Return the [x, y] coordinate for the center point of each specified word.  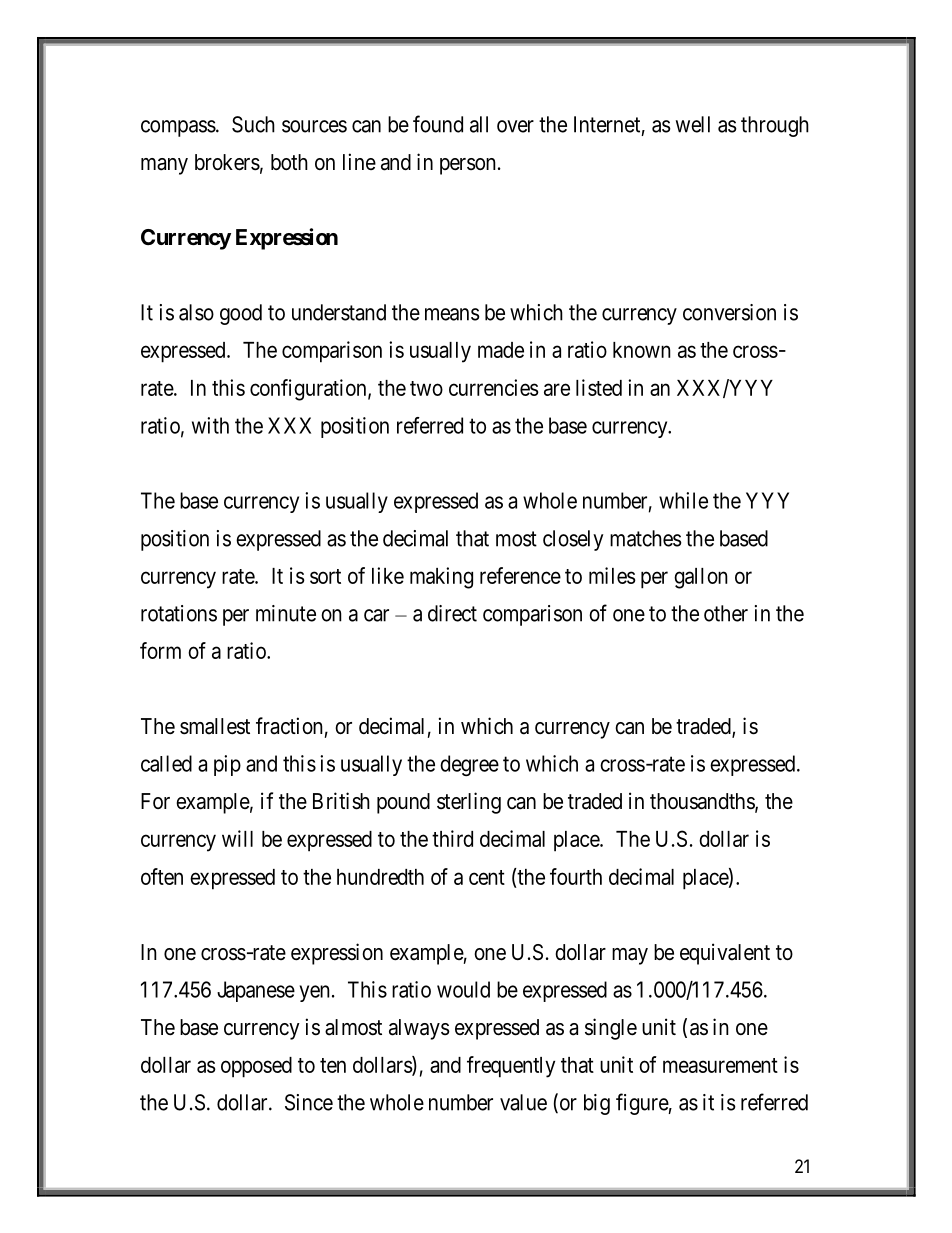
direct [452, 613]
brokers [227, 162]
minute [286, 613]
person [468, 166]
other [726, 613]
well [693, 124]
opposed [256, 1067]
